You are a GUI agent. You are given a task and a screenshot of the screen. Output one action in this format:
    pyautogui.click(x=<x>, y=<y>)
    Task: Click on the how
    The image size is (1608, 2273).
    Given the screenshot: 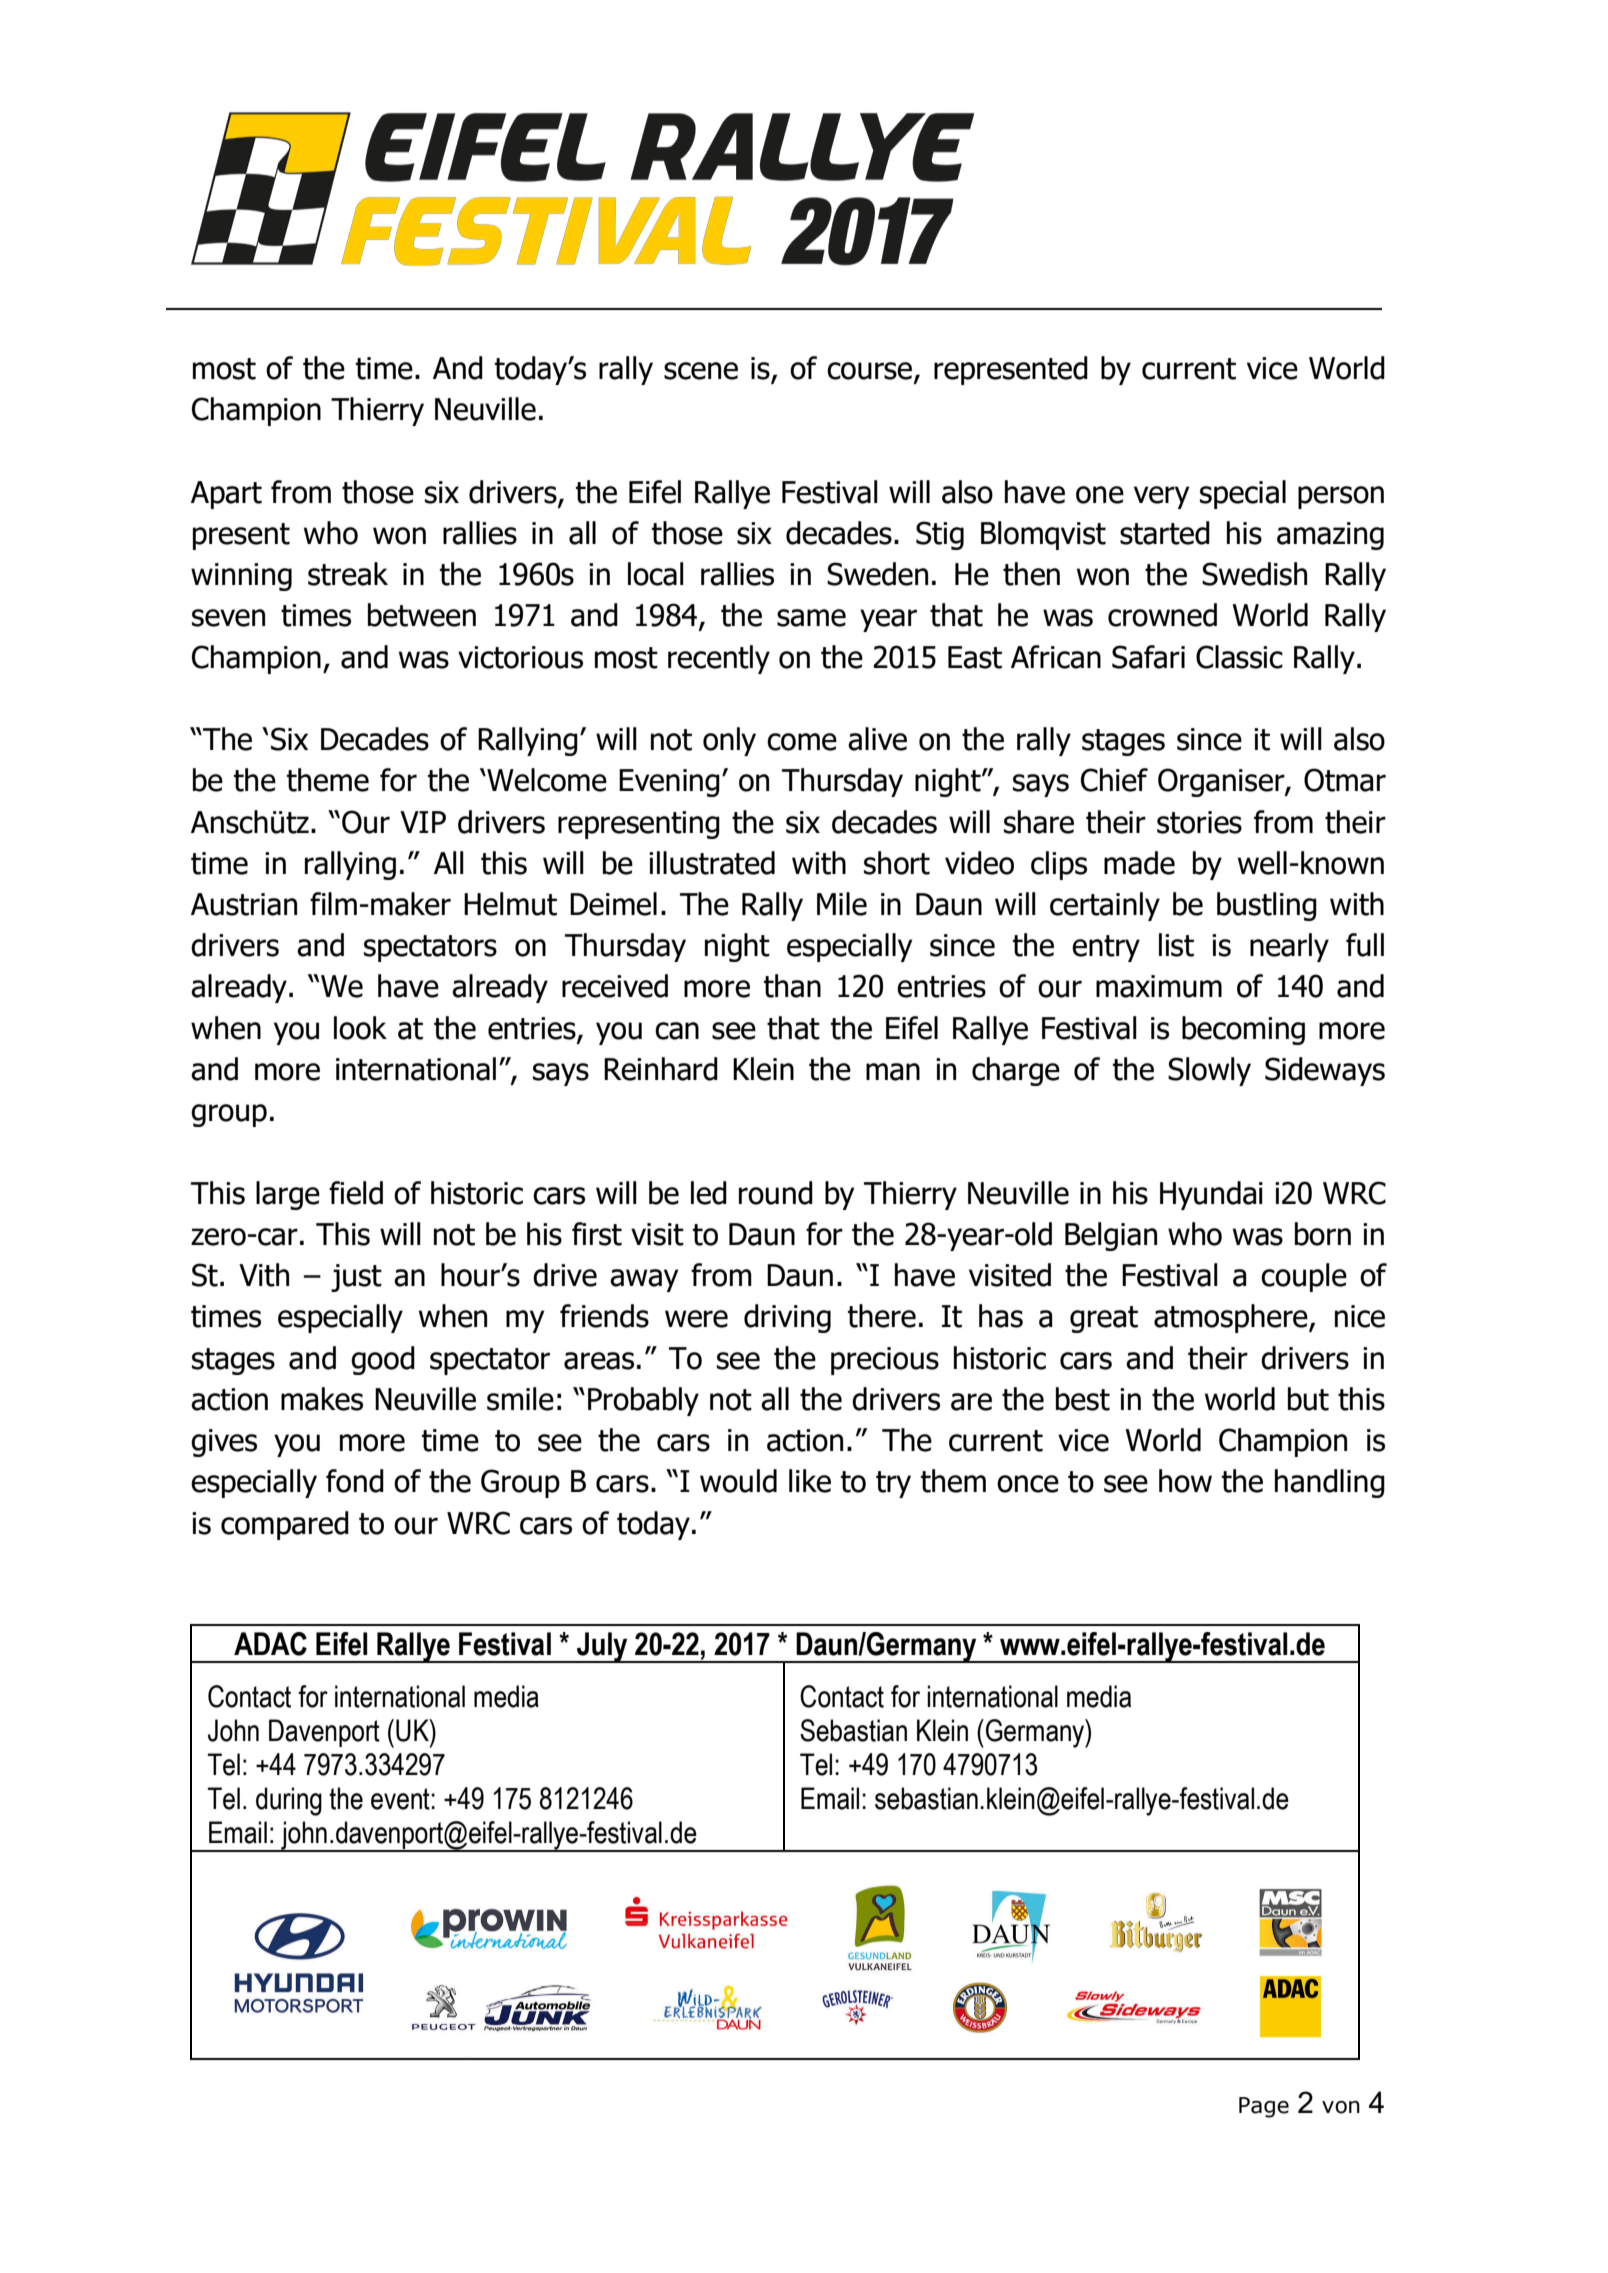 What is the action you would take?
    pyautogui.click(x=1185, y=1481)
